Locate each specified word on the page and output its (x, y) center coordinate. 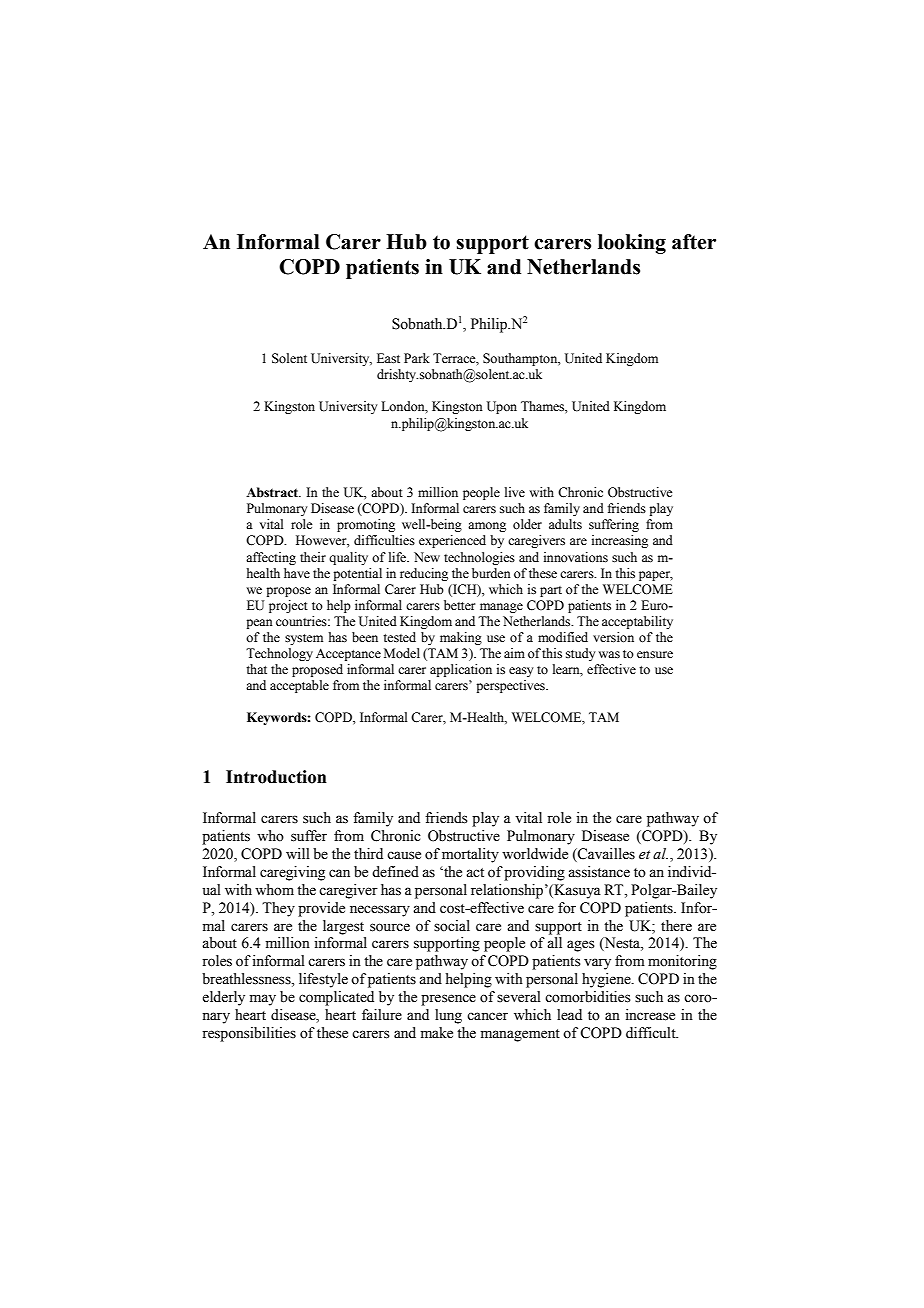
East (388, 358)
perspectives (511, 686)
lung (448, 1016)
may (263, 1000)
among (487, 527)
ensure (655, 655)
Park (417, 358)
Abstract (273, 492)
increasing (620, 541)
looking (632, 244)
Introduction (276, 777)
